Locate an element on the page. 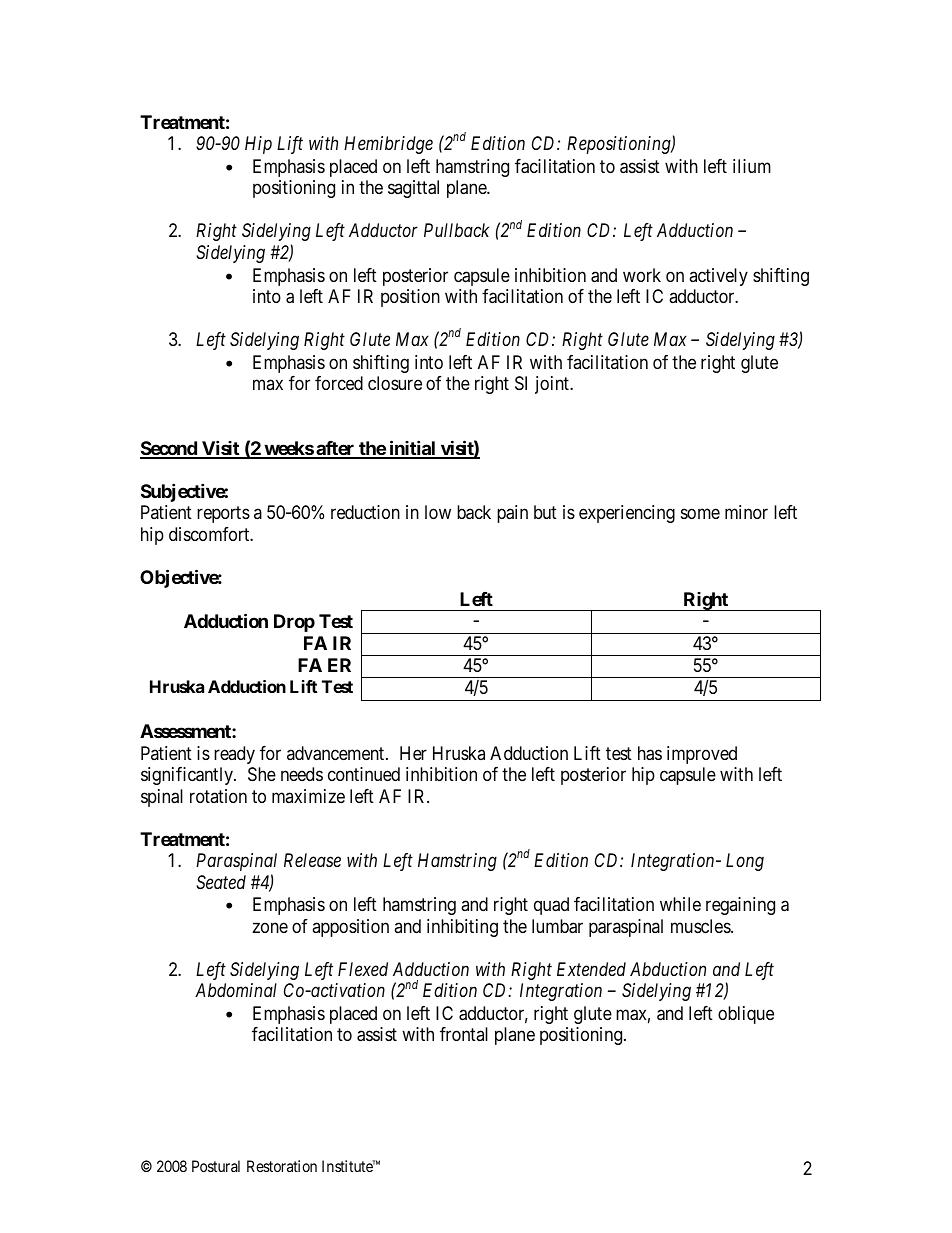 The image size is (952, 1233). sagittal is located at coordinates (413, 189).
